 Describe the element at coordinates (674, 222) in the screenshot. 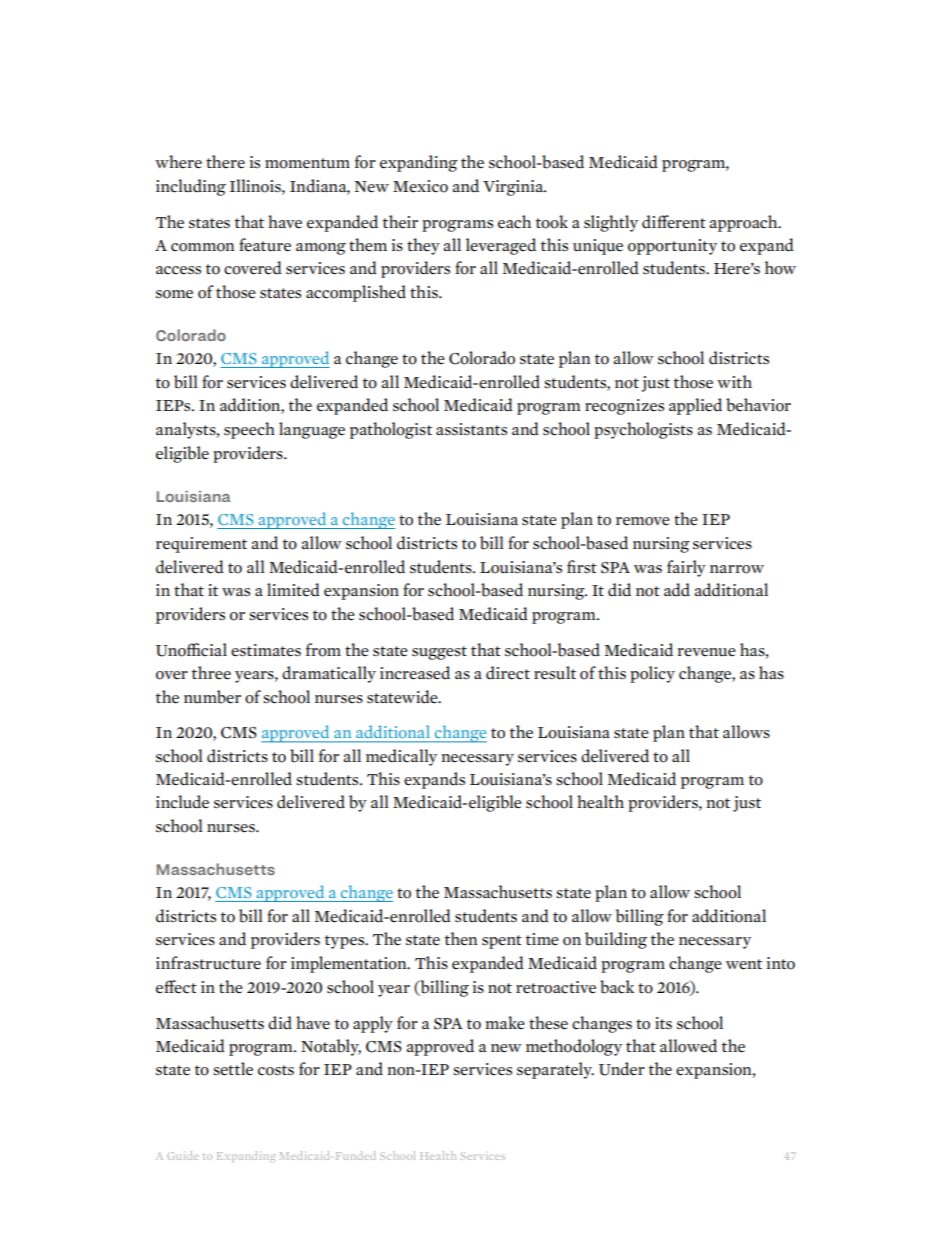

I see `different` at that location.
